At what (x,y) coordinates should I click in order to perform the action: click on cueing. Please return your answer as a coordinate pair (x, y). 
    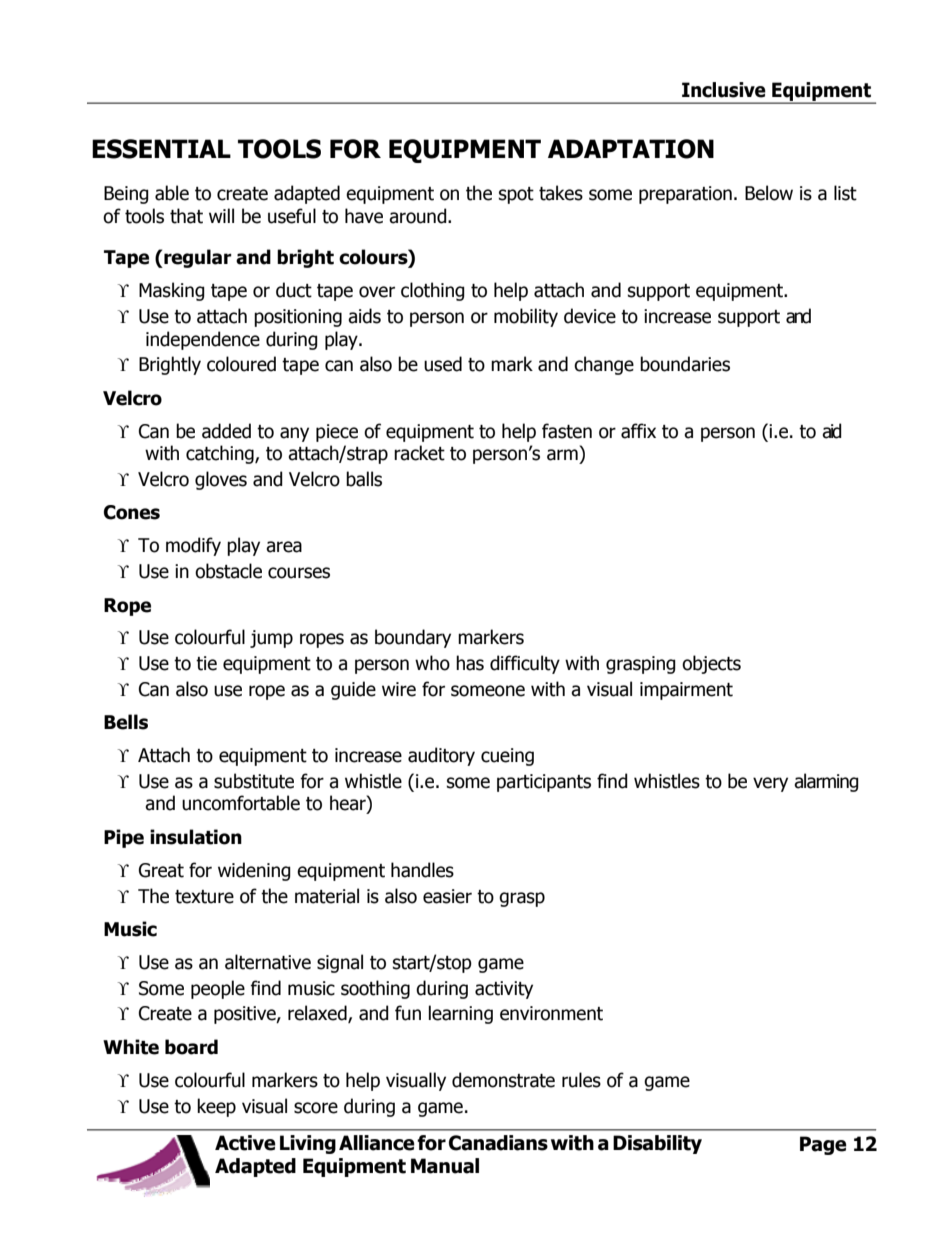
    Looking at the image, I should click on (507, 757).
